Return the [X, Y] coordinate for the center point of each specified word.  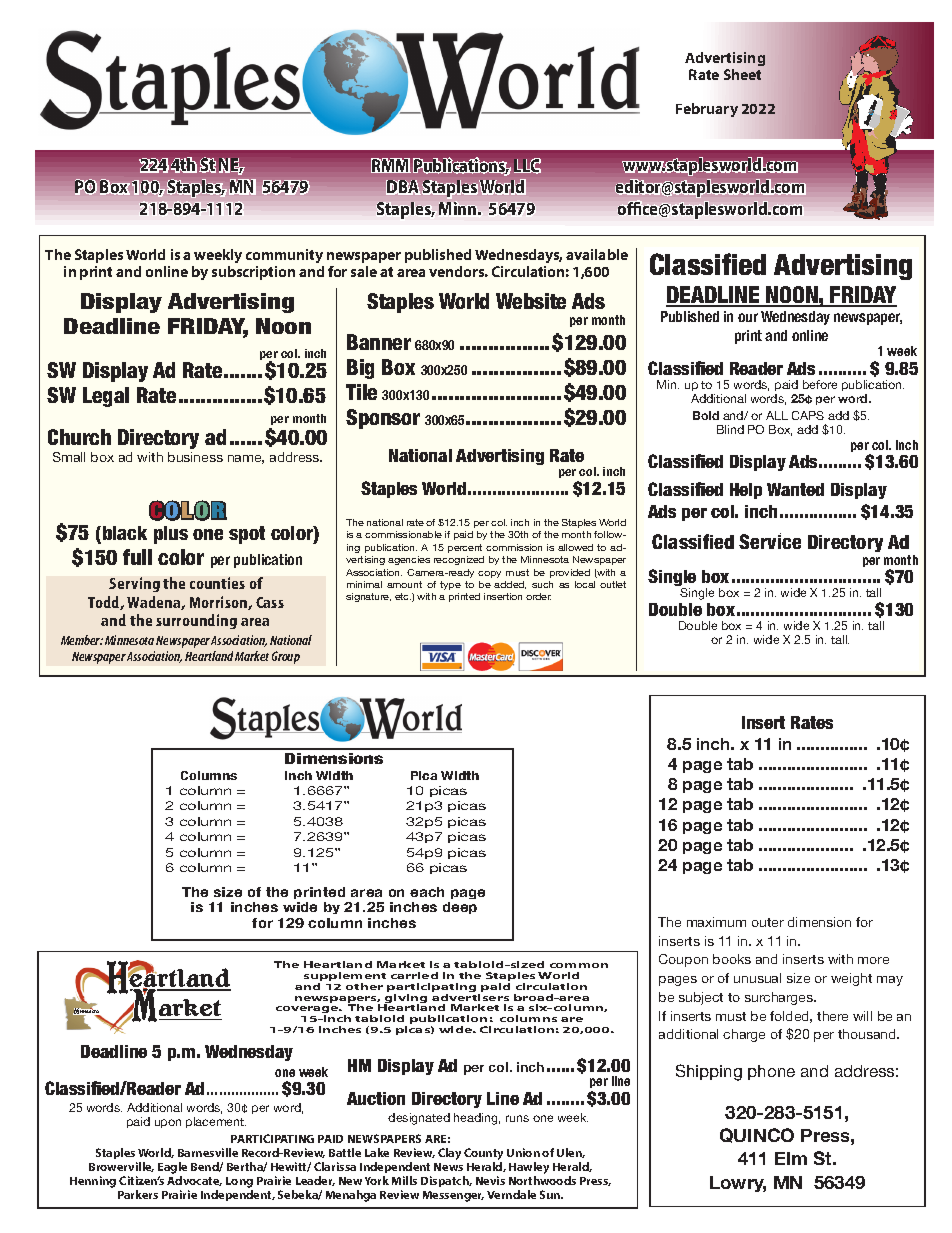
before [820, 384]
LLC [527, 166]
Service [770, 541]
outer [768, 922]
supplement [345, 978]
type [450, 585]
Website [531, 301]
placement [216, 1122]
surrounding [196, 621]
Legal [106, 397]
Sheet [742, 74]
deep [460, 908]
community [284, 256]
